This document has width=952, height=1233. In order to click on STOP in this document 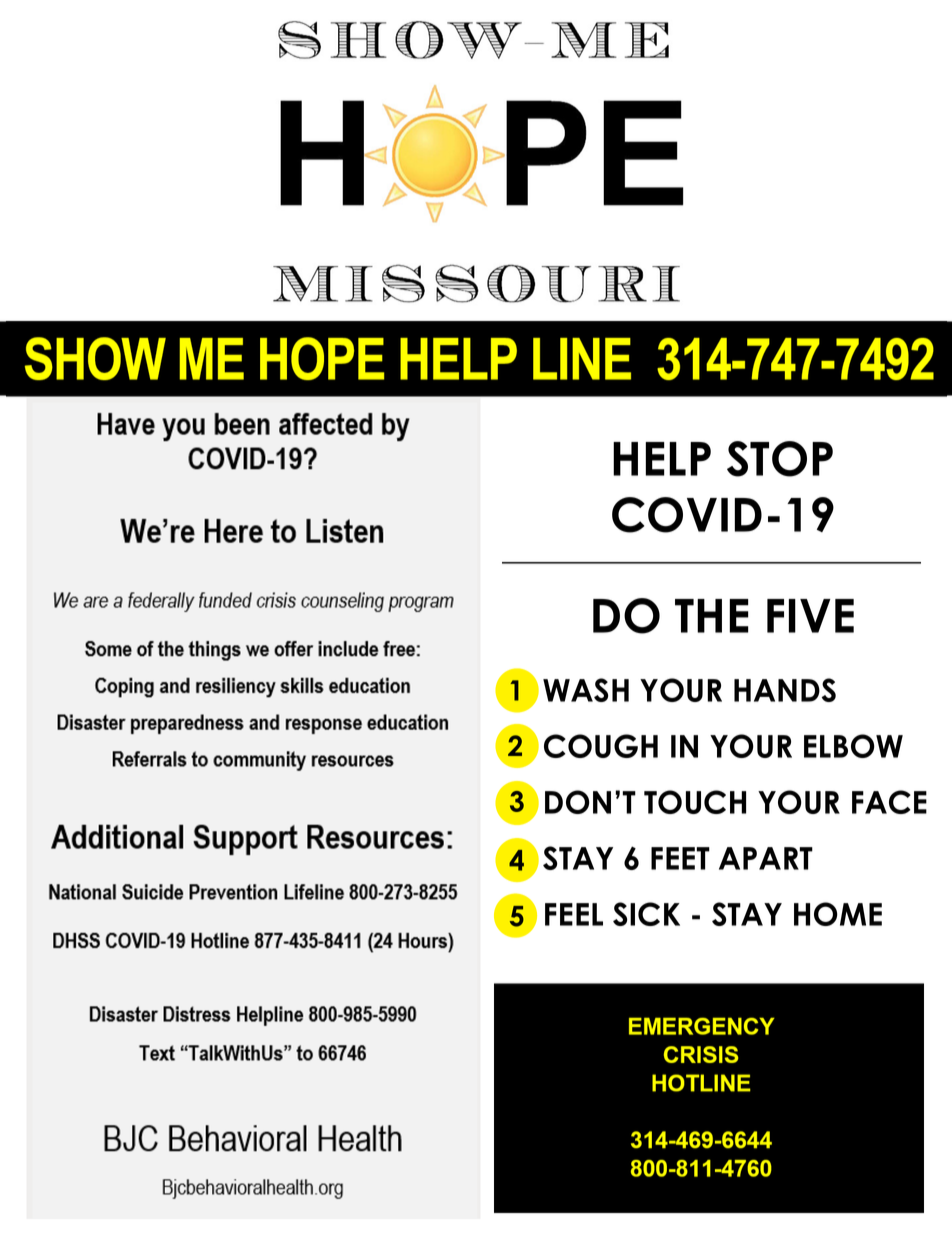, I will do `click(780, 459)`.
